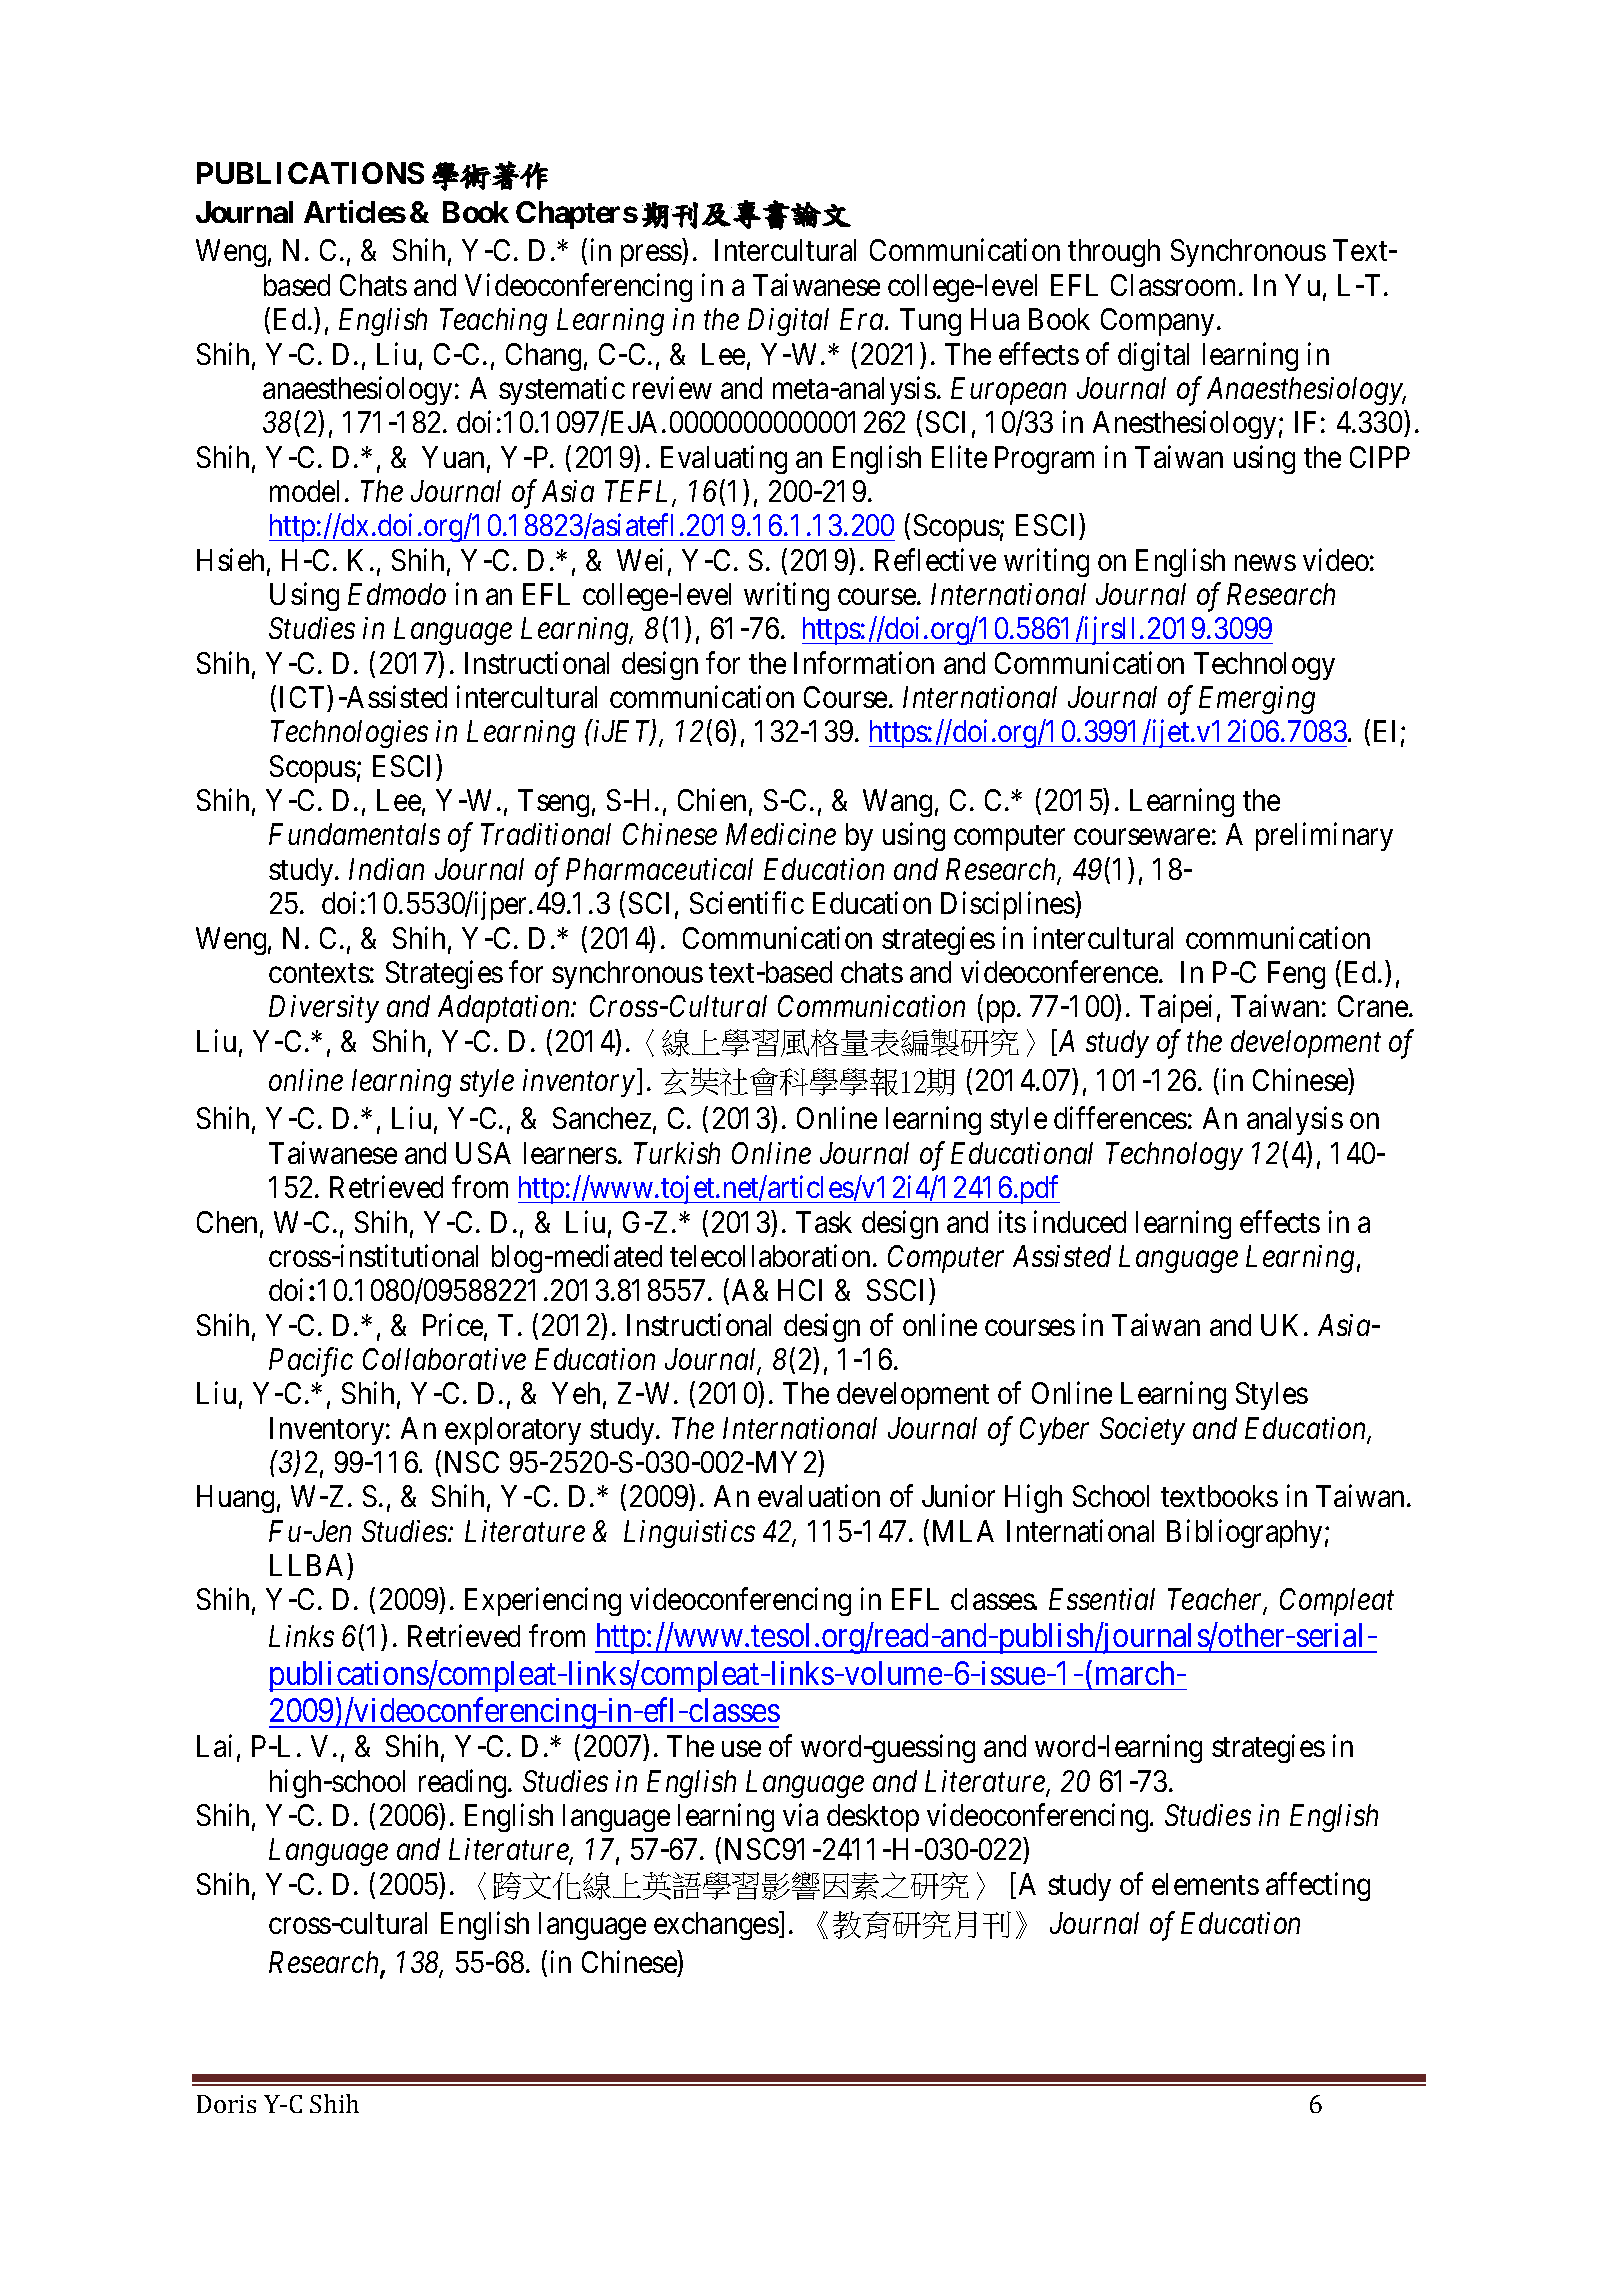 This screenshot has height=2286, width=1617. I want to click on Bibliography, so click(1244, 1533).
